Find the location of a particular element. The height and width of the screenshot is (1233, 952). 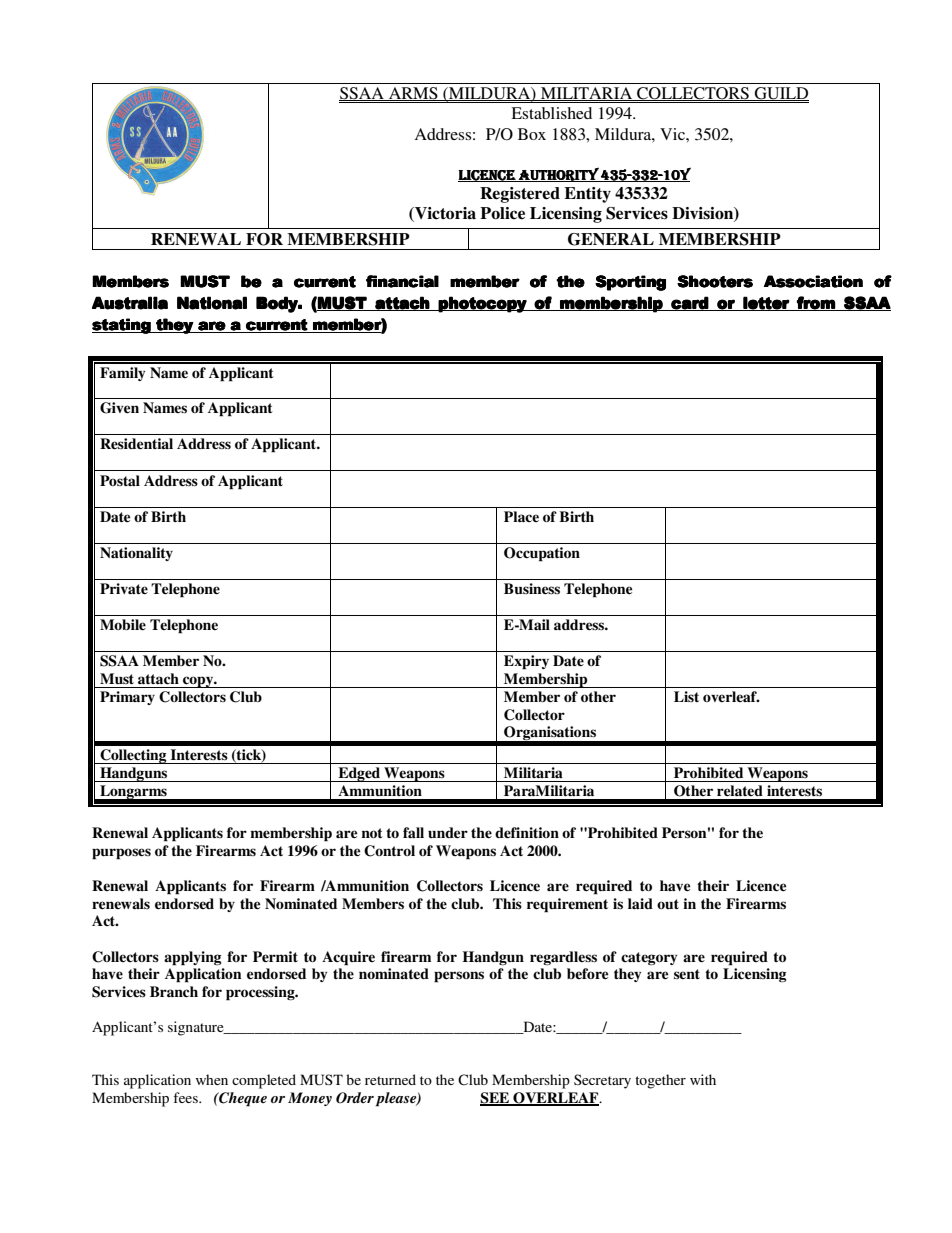

Business is located at coordinates (532, 589).
